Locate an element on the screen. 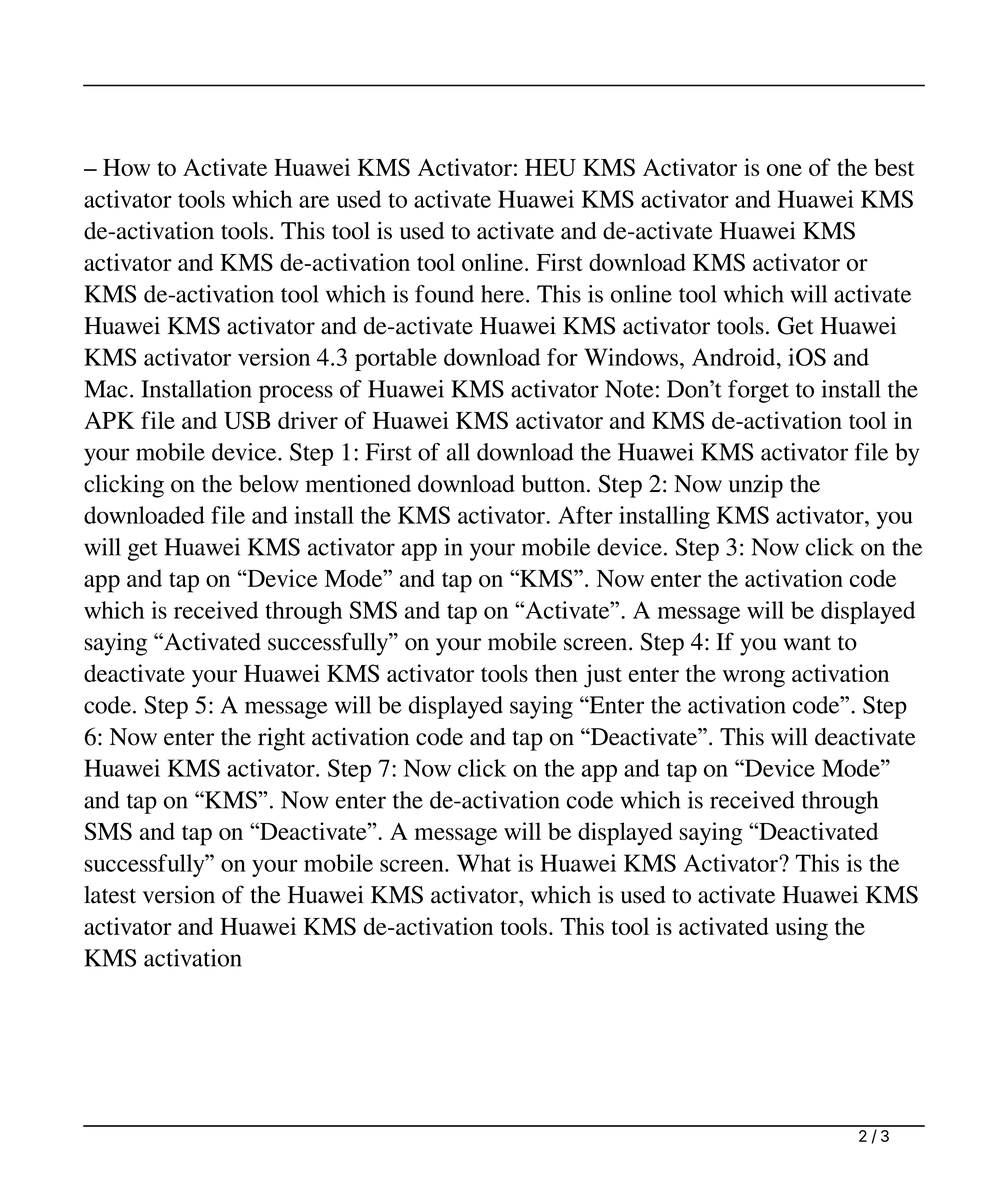 The height and width of the screenshot is (1182, 1008). unzip is located at coordinates (756, 486).
